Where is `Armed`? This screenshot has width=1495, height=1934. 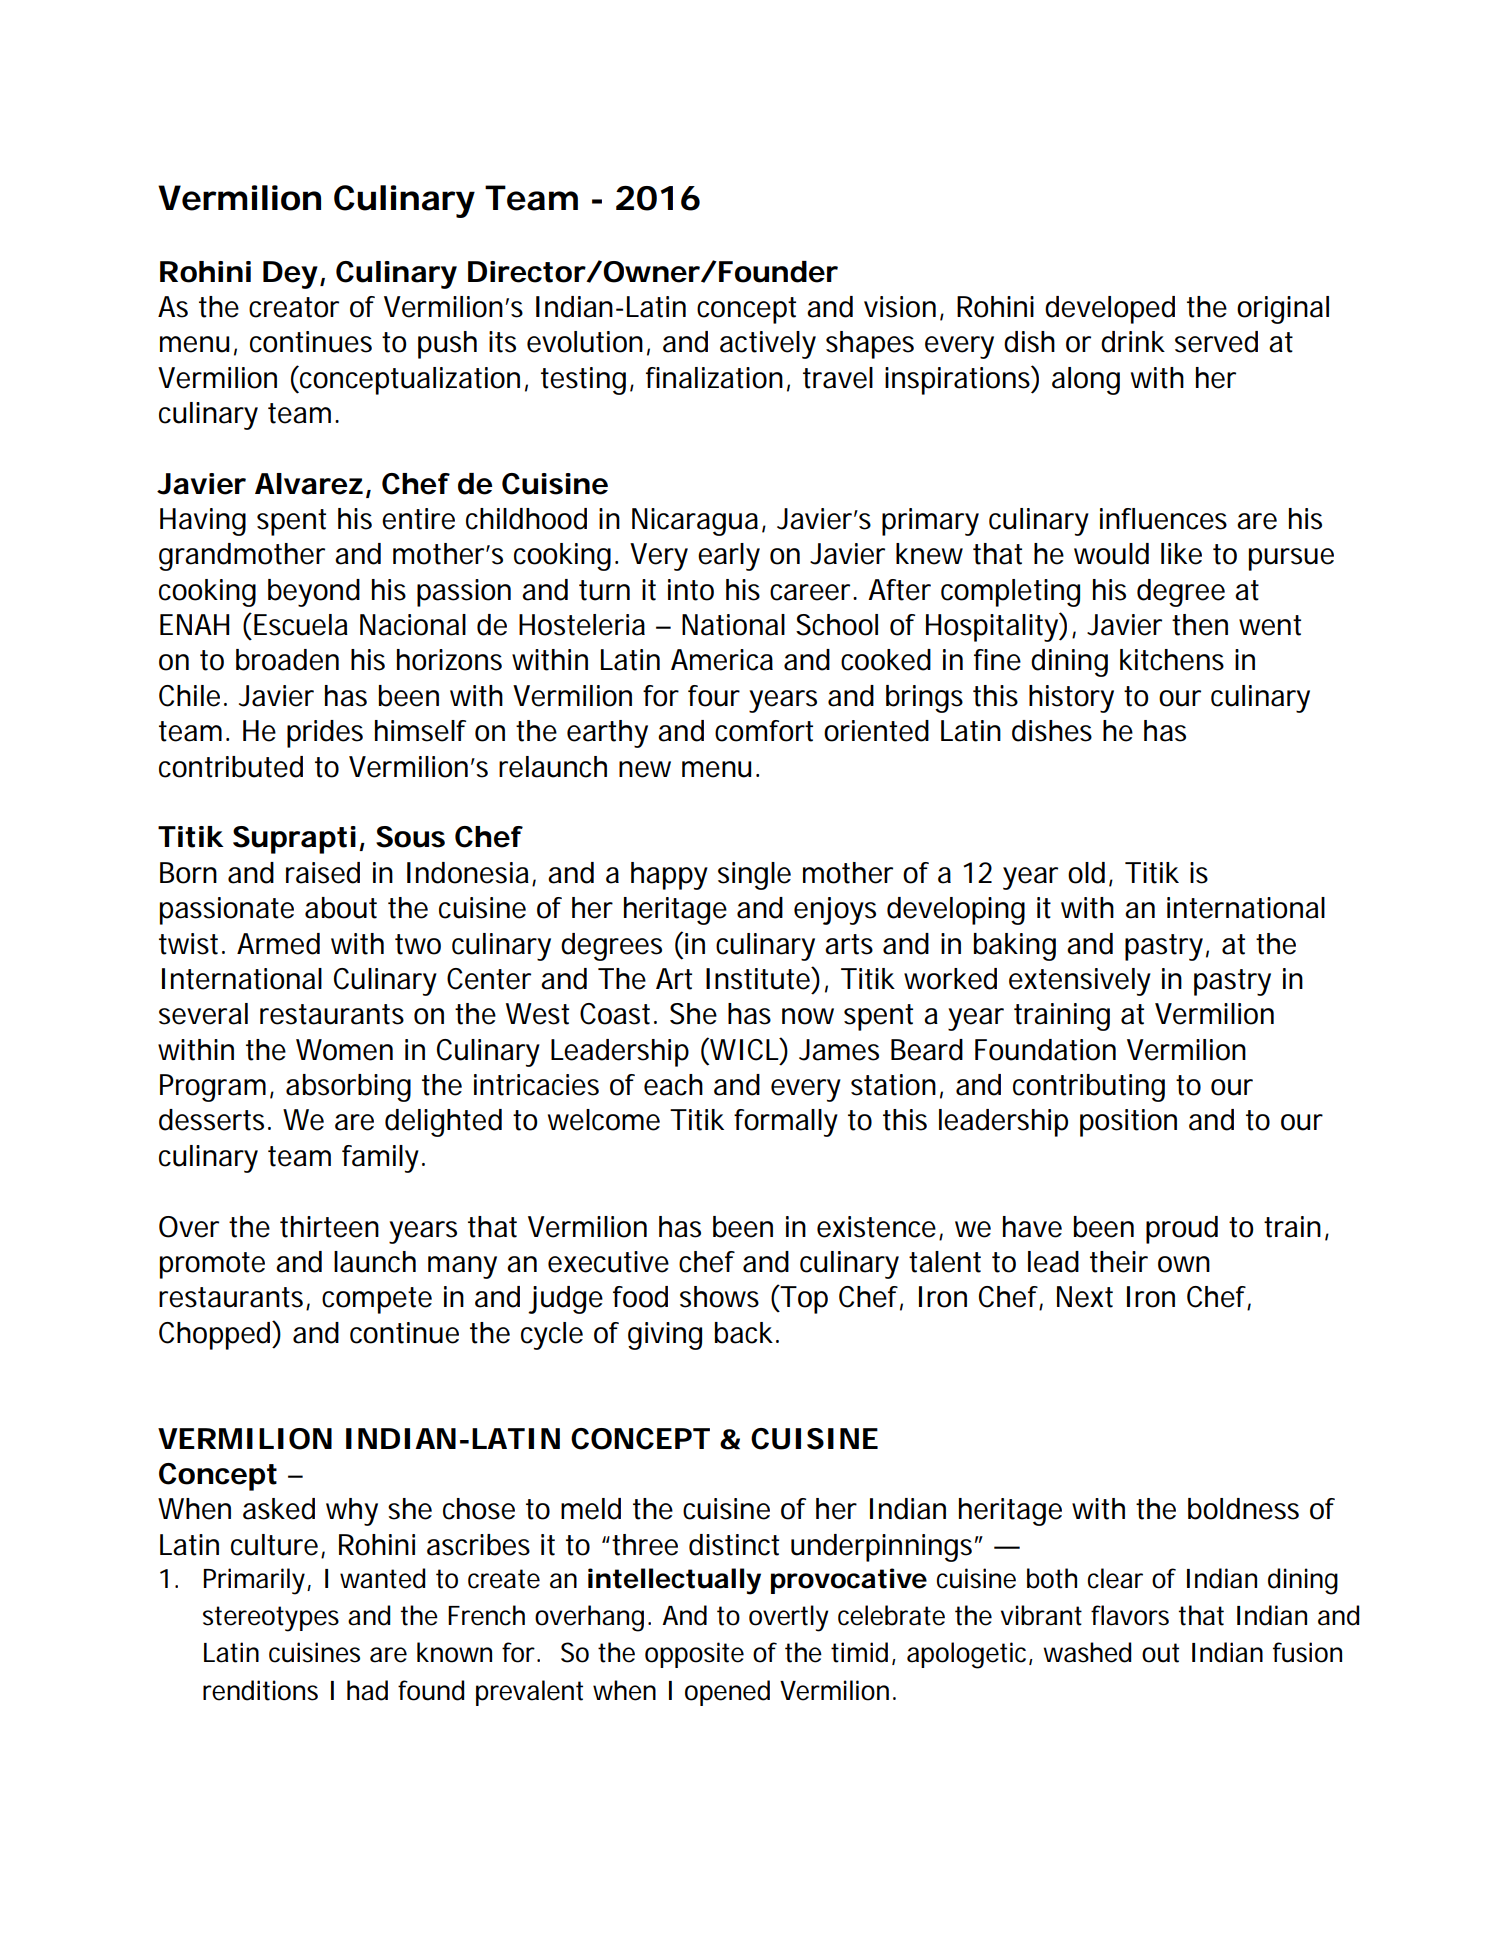
Armed is located at coordinates (278, 944).
